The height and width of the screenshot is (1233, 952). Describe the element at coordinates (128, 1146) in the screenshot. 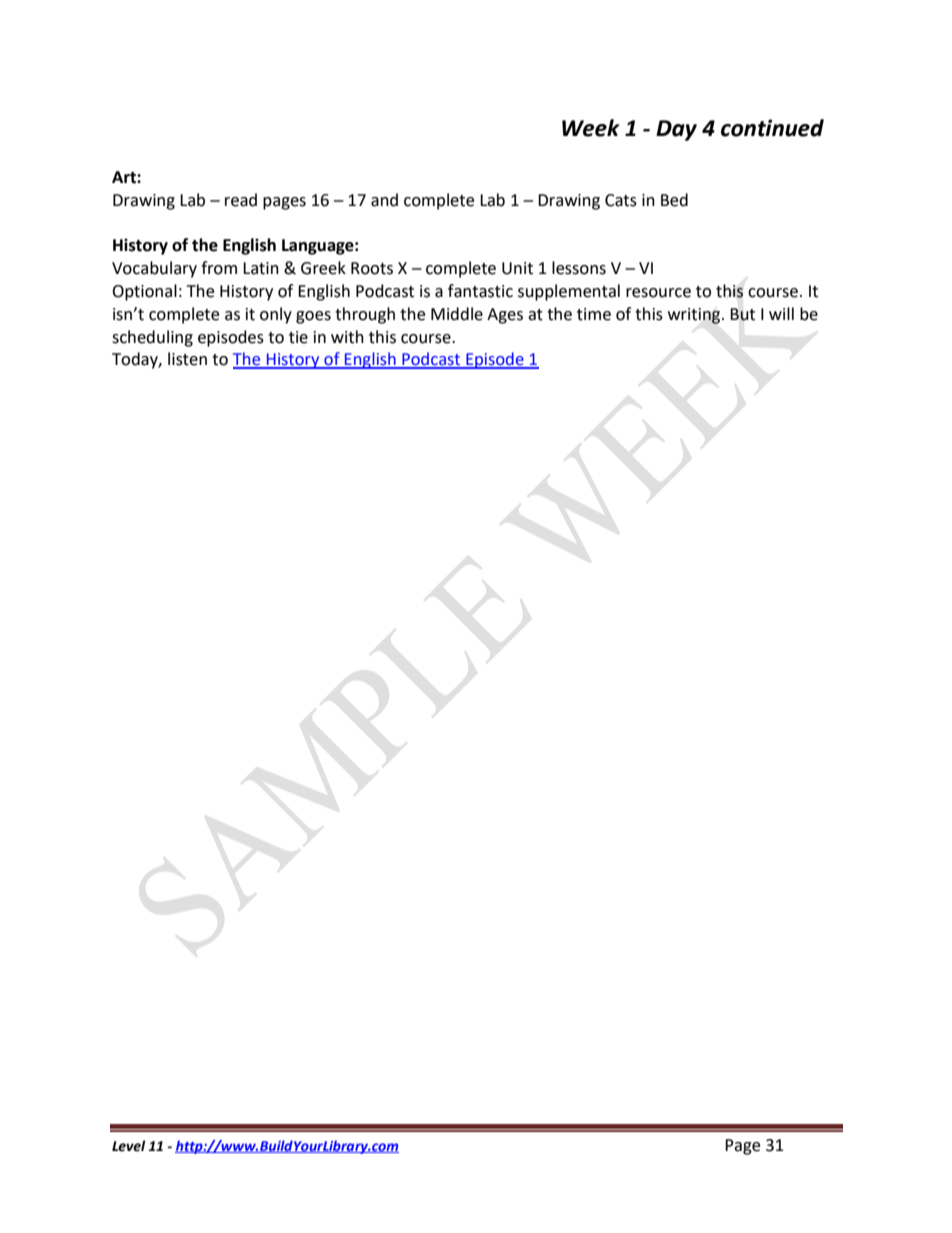

I see `Level` at that location.
